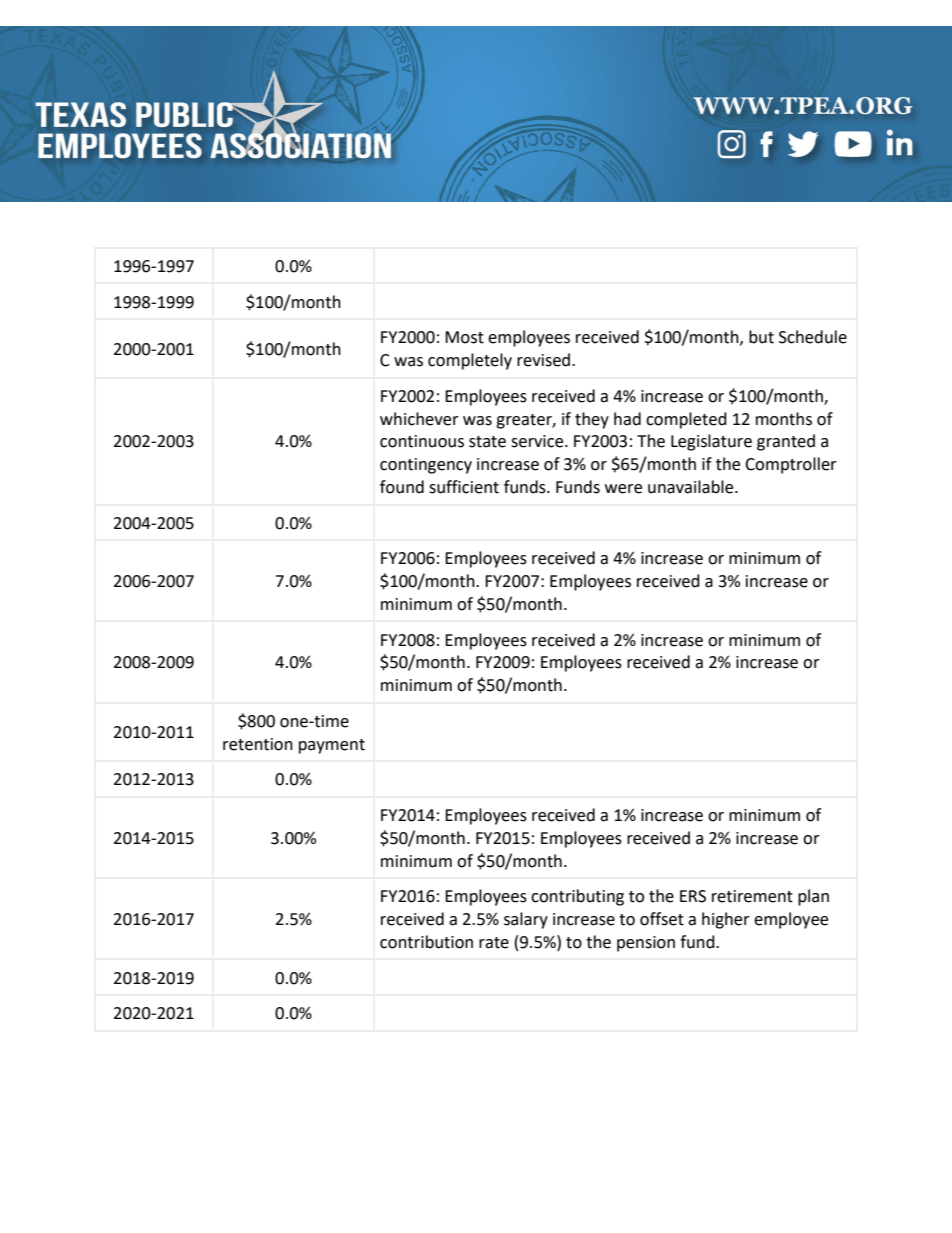  What do you see at coordinates (332, 746) in the page?
I see `payment` at bounding box center [332, 746].
